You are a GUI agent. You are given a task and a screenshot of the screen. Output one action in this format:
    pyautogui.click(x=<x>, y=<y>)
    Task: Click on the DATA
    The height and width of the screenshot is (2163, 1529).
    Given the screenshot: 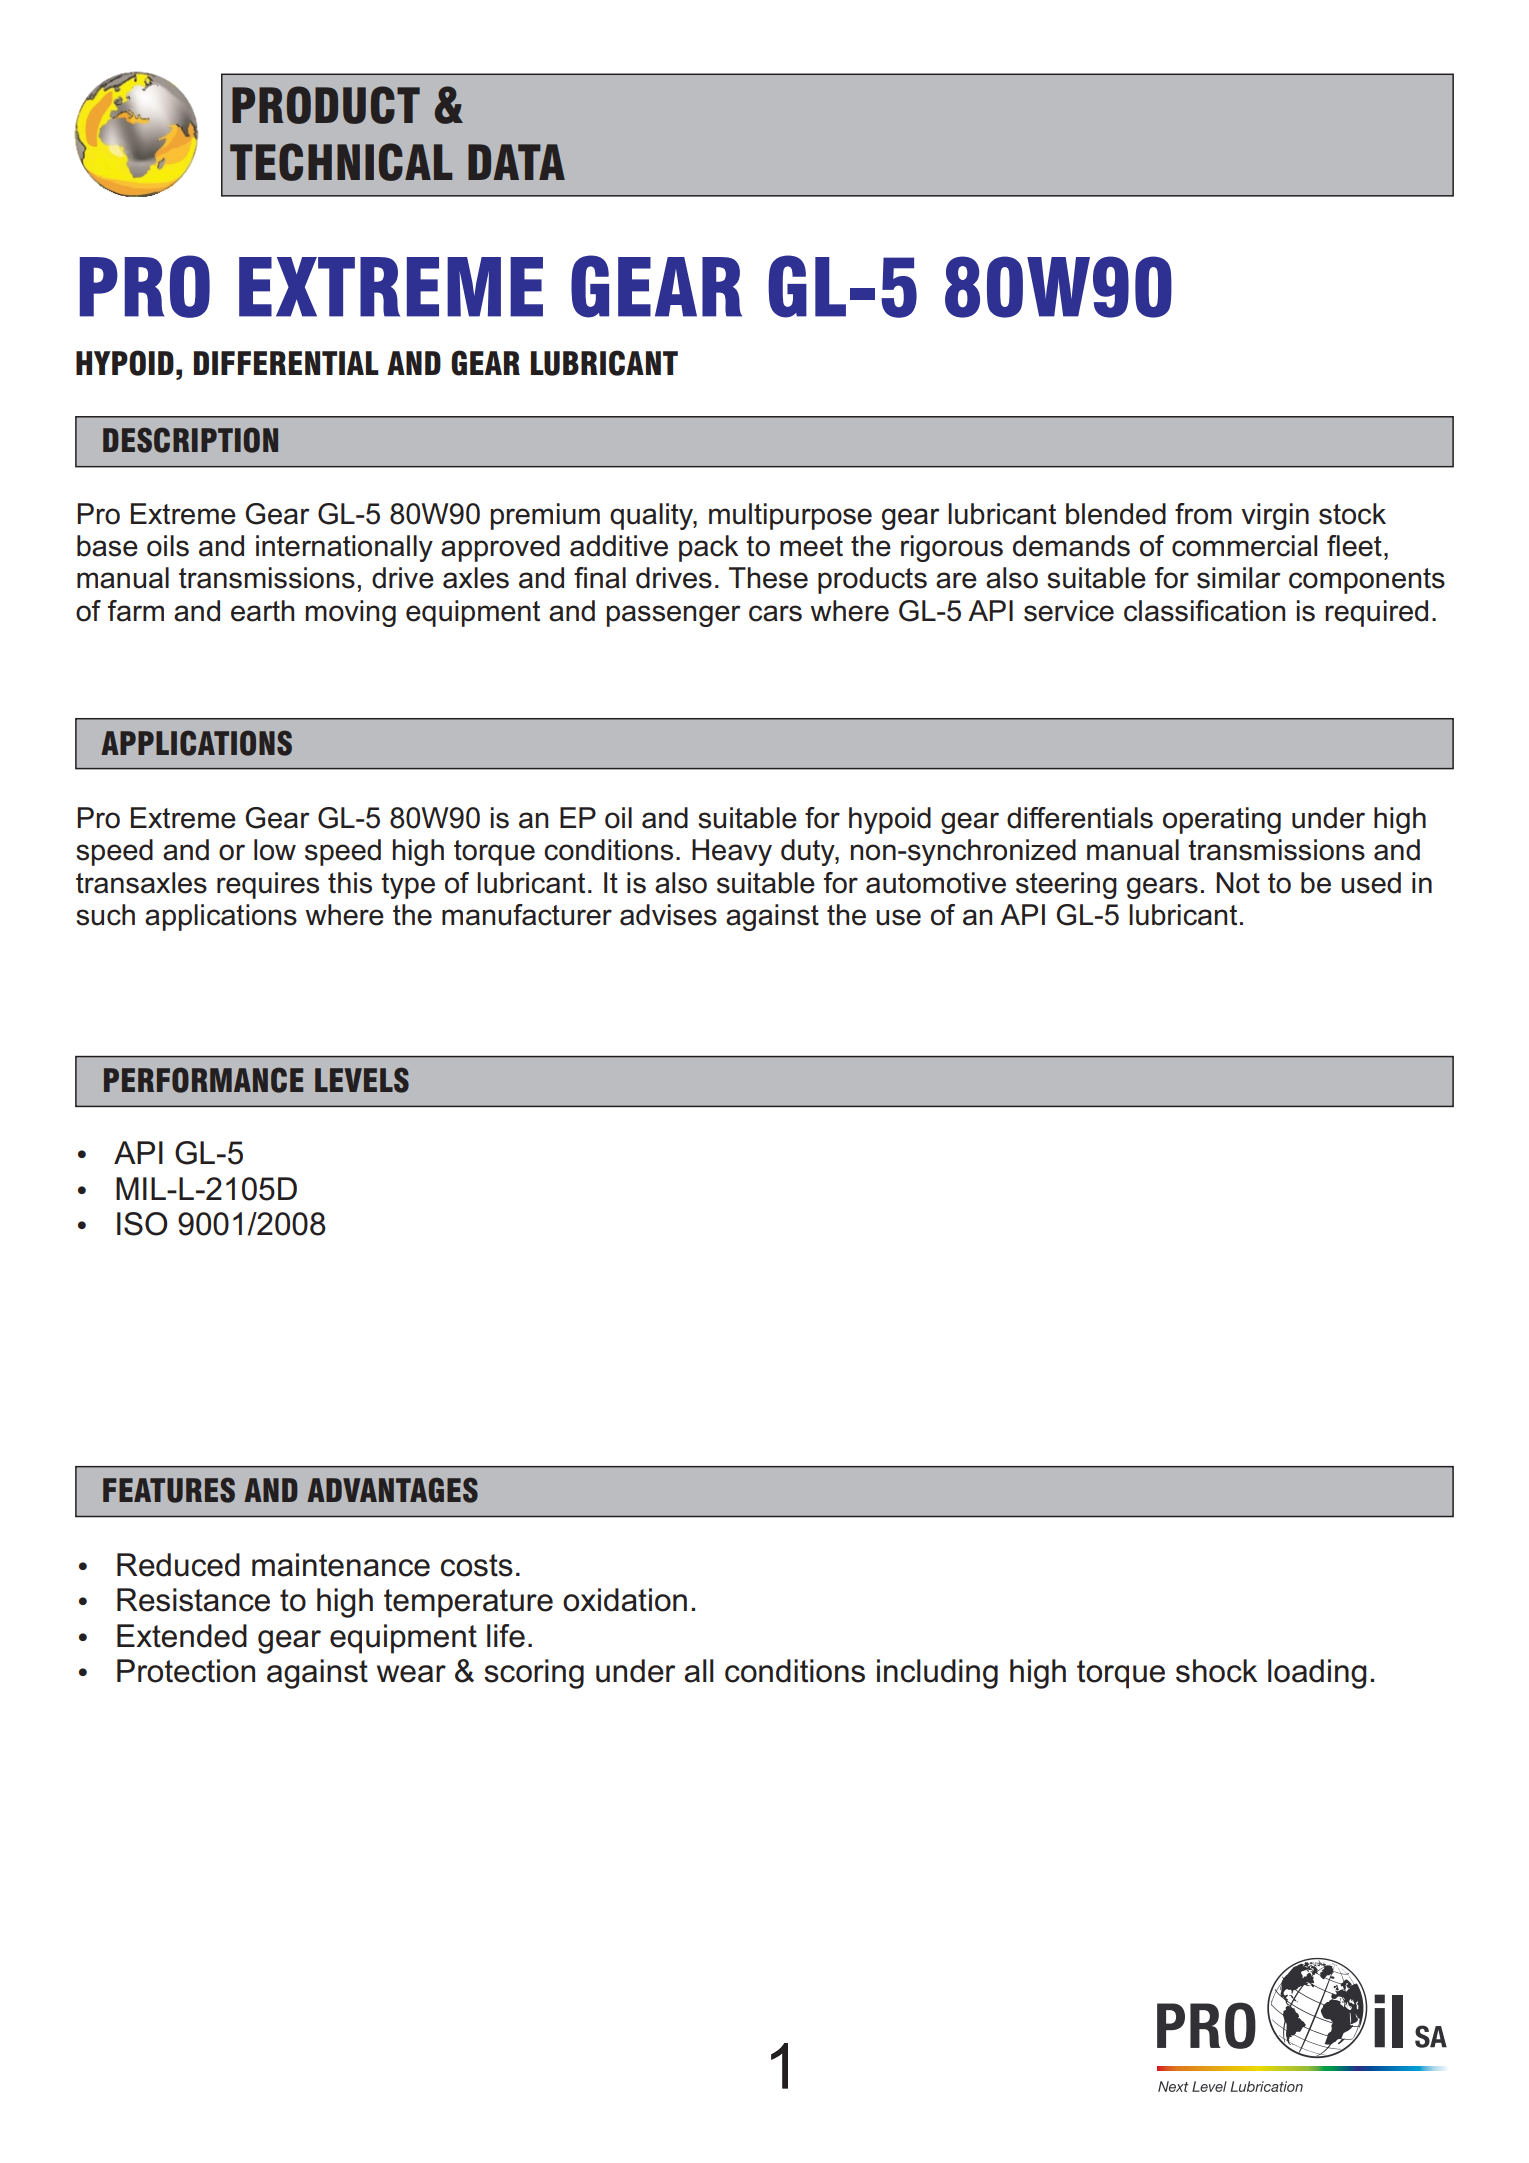 What is the action you would take?
    pyautogui.click(x=516, y=162)
